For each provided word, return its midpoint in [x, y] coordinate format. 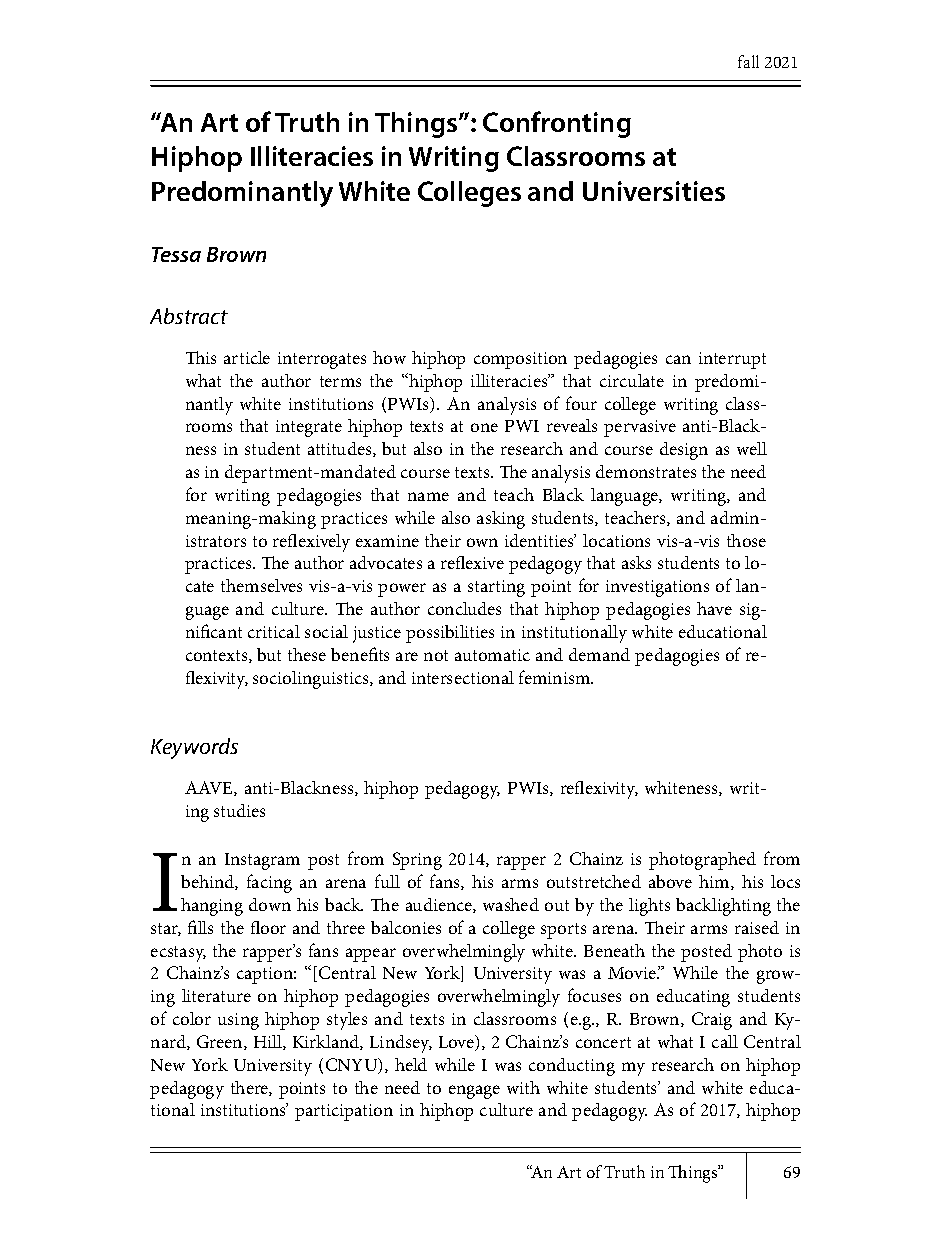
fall [748, 61]
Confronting [557, 124]
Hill [269, 1042]
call [725, 1041]
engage [474, 1092]
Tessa [176, 254]
